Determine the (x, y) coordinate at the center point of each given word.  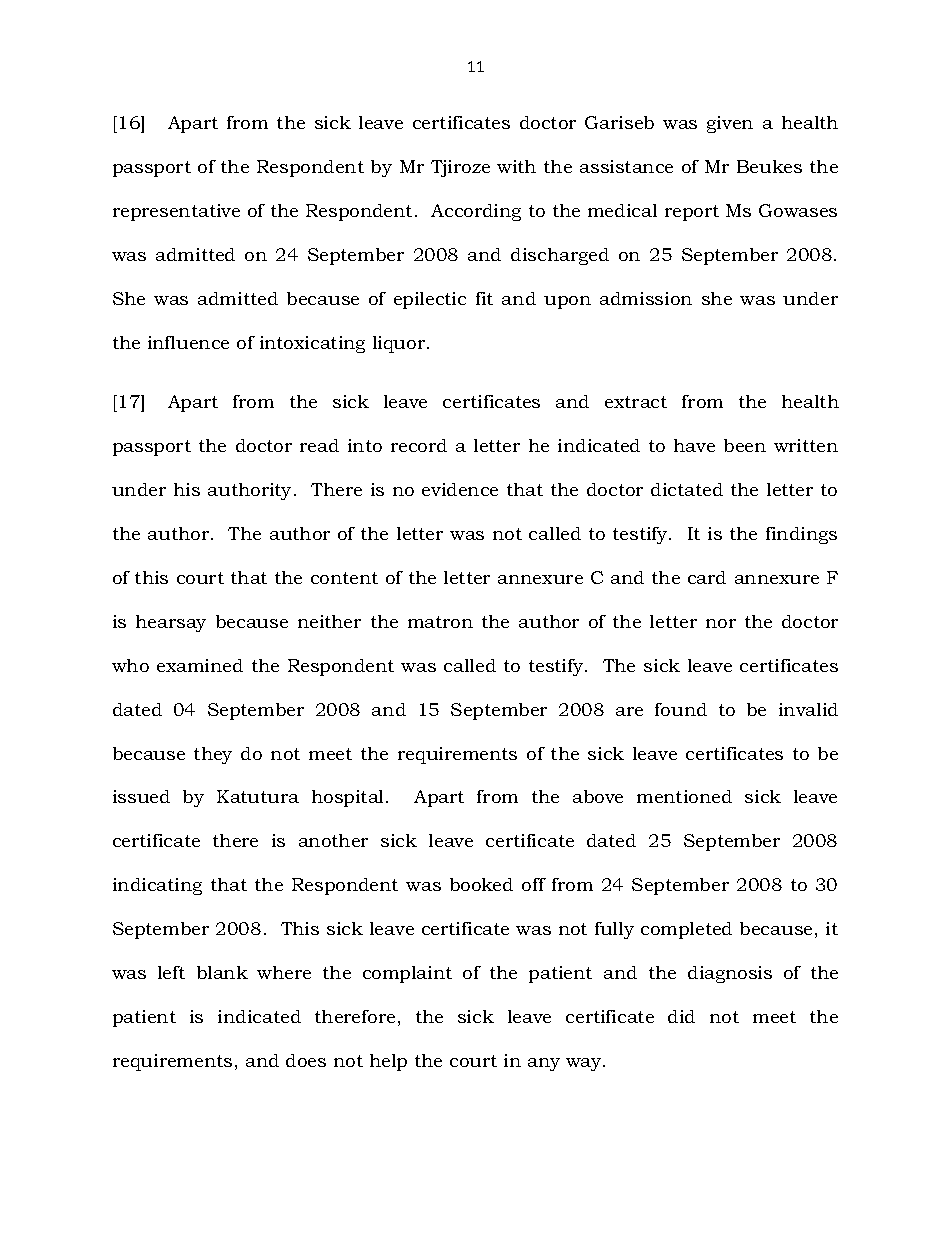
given (730, 124)
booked (481, 884)
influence (188, 342)
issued (141, 796)
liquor (400, 344)
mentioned (684, 796)
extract (636, 402)
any (544, 1064)
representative (176, 212)
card (707, 577)
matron (440, 622)
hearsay (171, 623)
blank (222, 972)
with (516, 166)
